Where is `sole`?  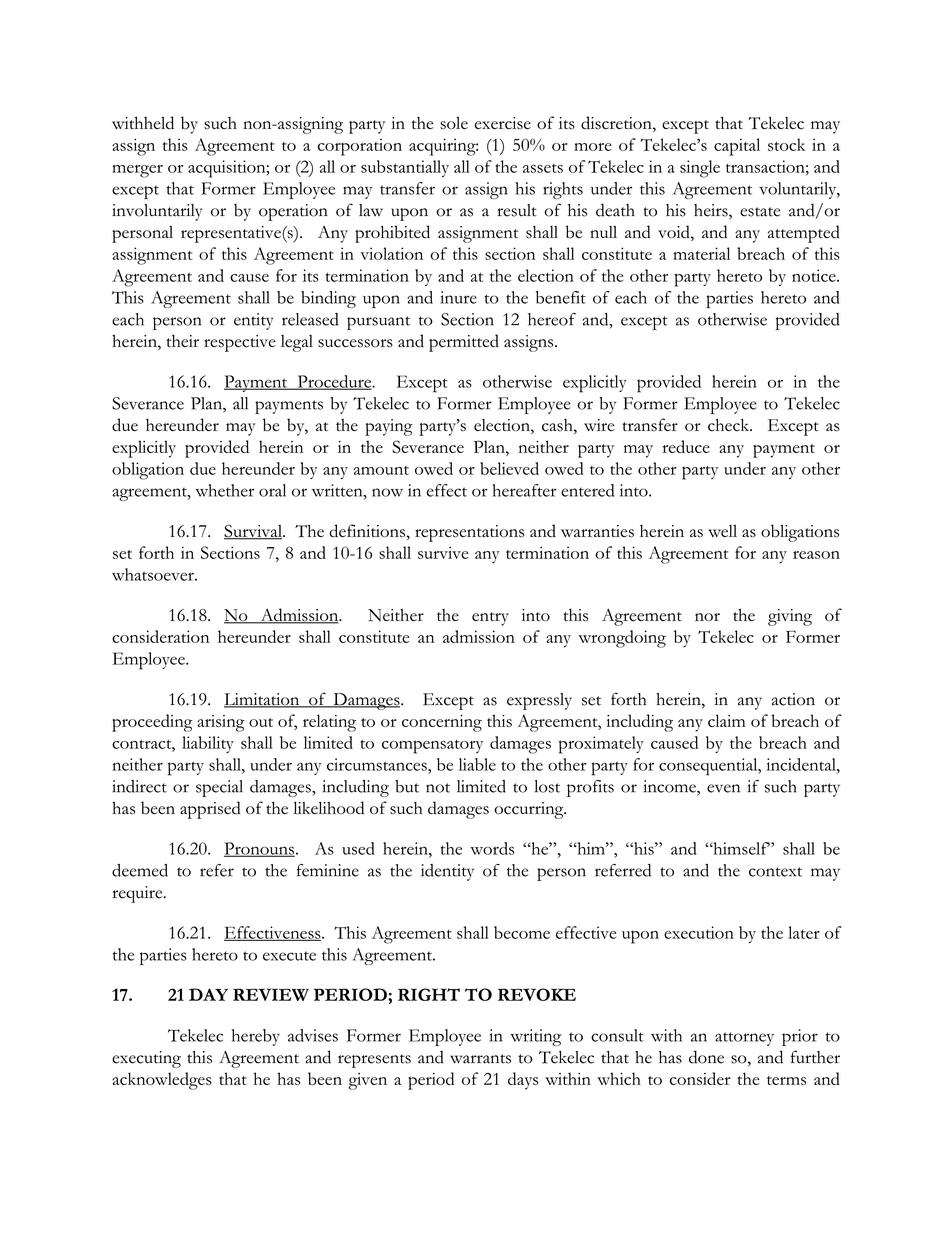
sole is located at coordinates (454, 123).
